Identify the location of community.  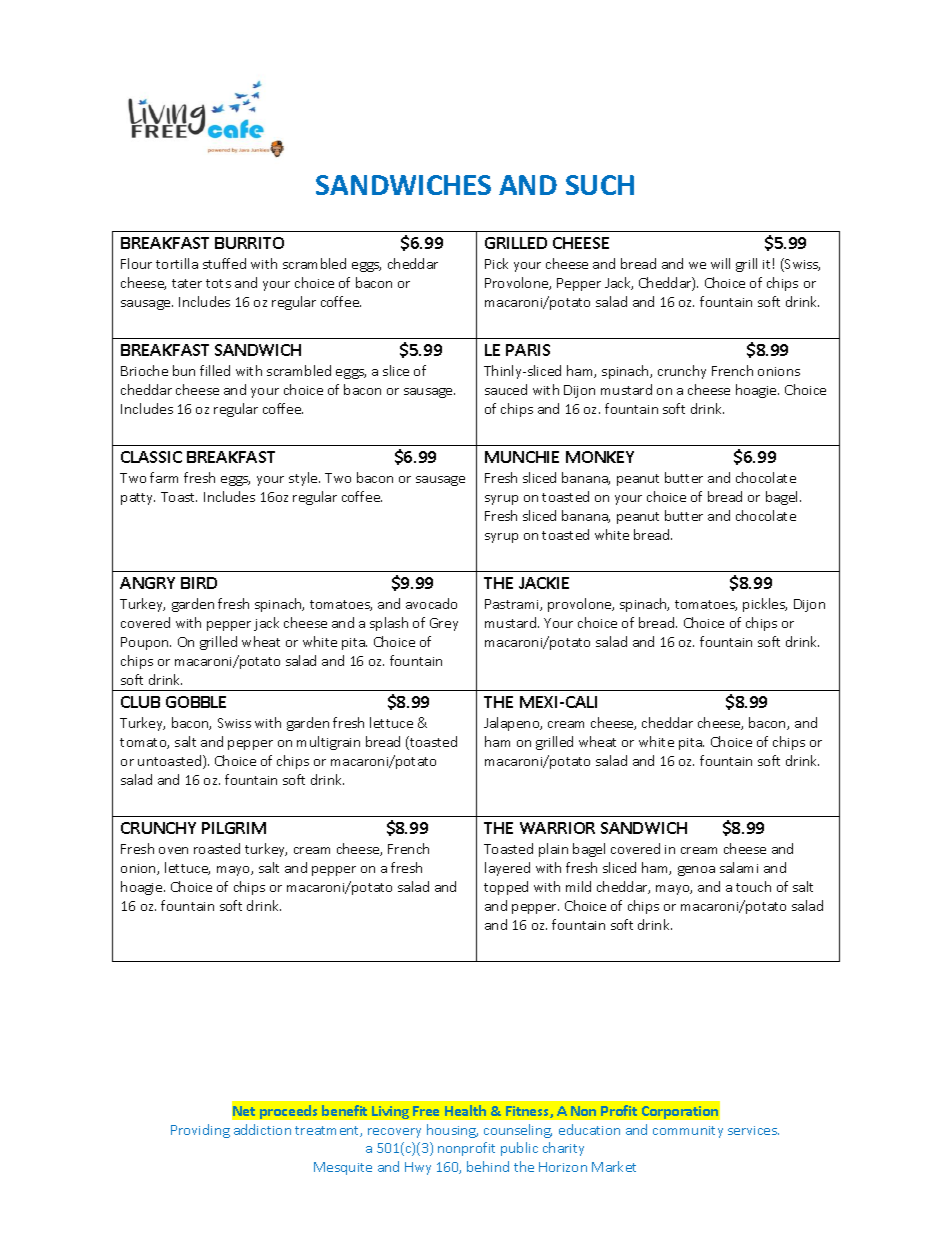
(688, 1132).
